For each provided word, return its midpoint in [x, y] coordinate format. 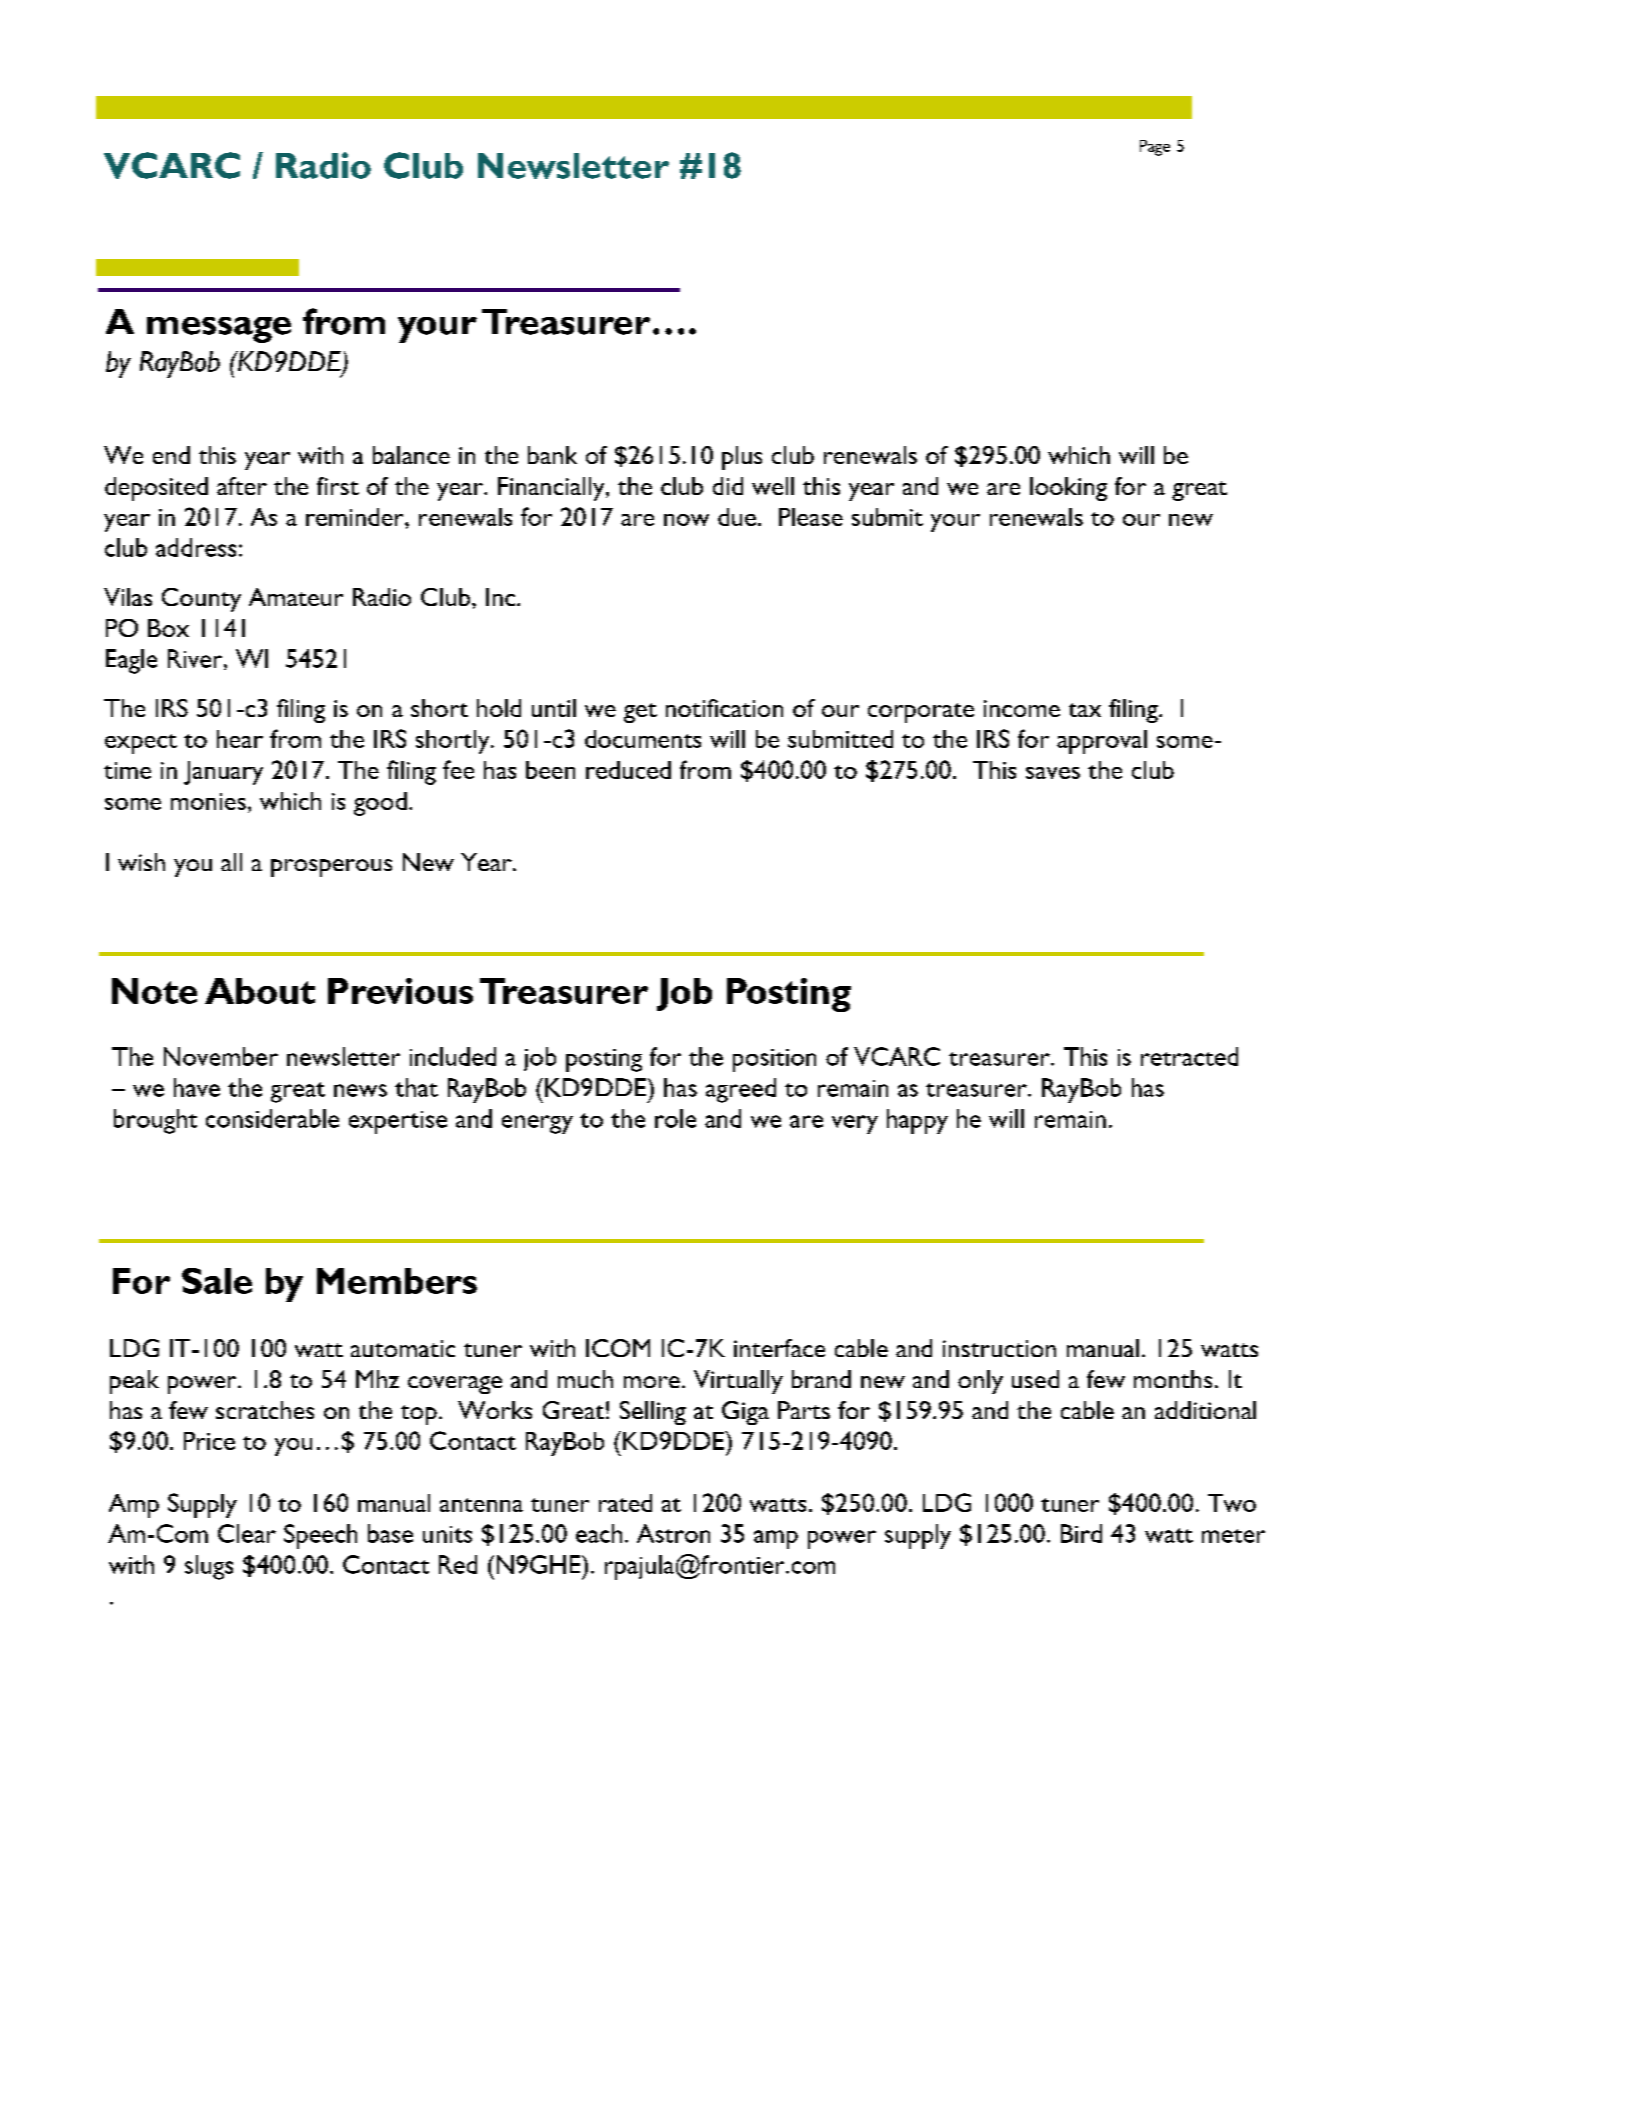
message [219, 330]
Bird [1081, 1533]
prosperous [331, 868]
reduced [628, 770]
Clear [247, 1533]
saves [1053, 773]
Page [1155, 148]
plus [742, 458]
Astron [673, 1533]
